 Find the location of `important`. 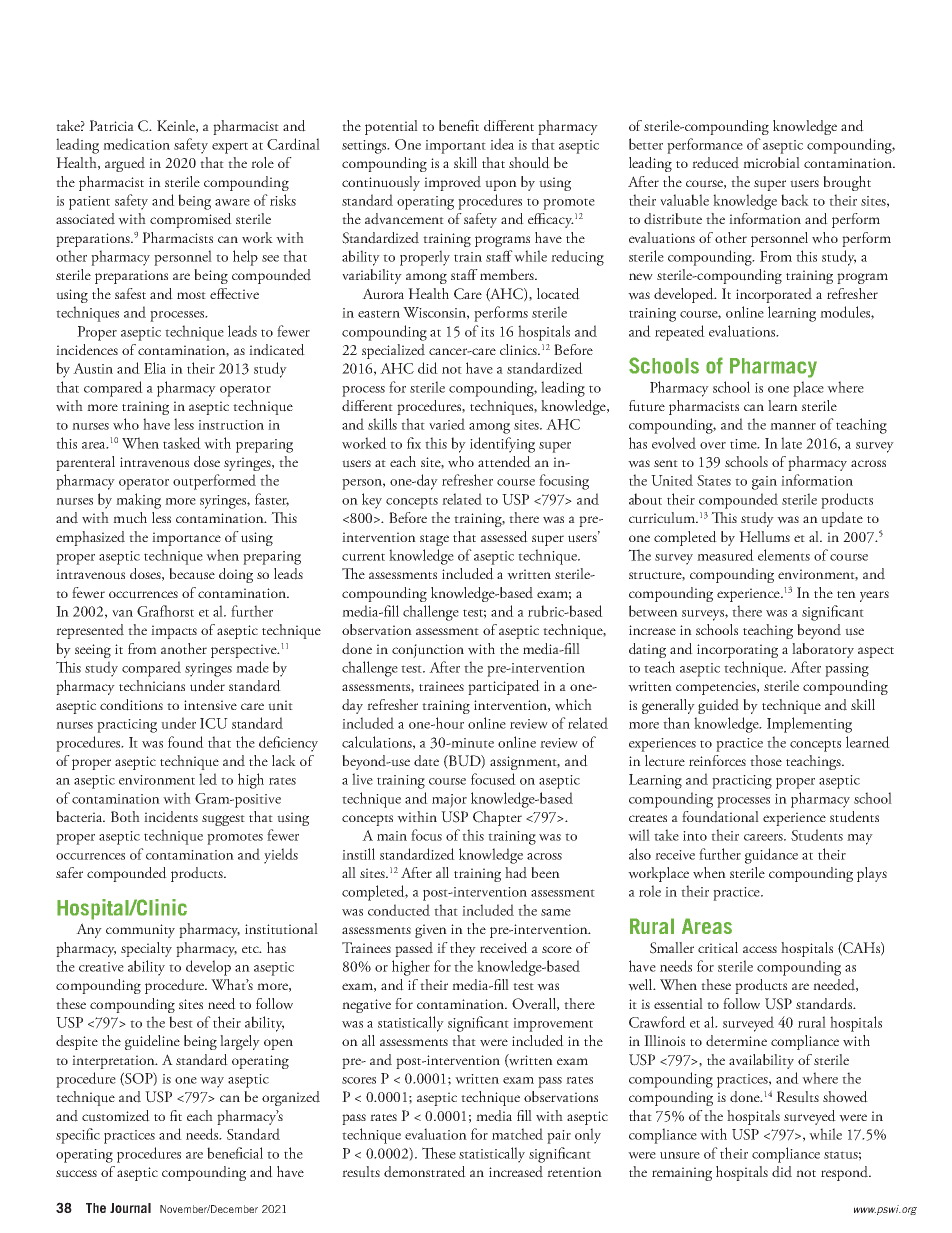

important is located at coordinates (455, 147).
